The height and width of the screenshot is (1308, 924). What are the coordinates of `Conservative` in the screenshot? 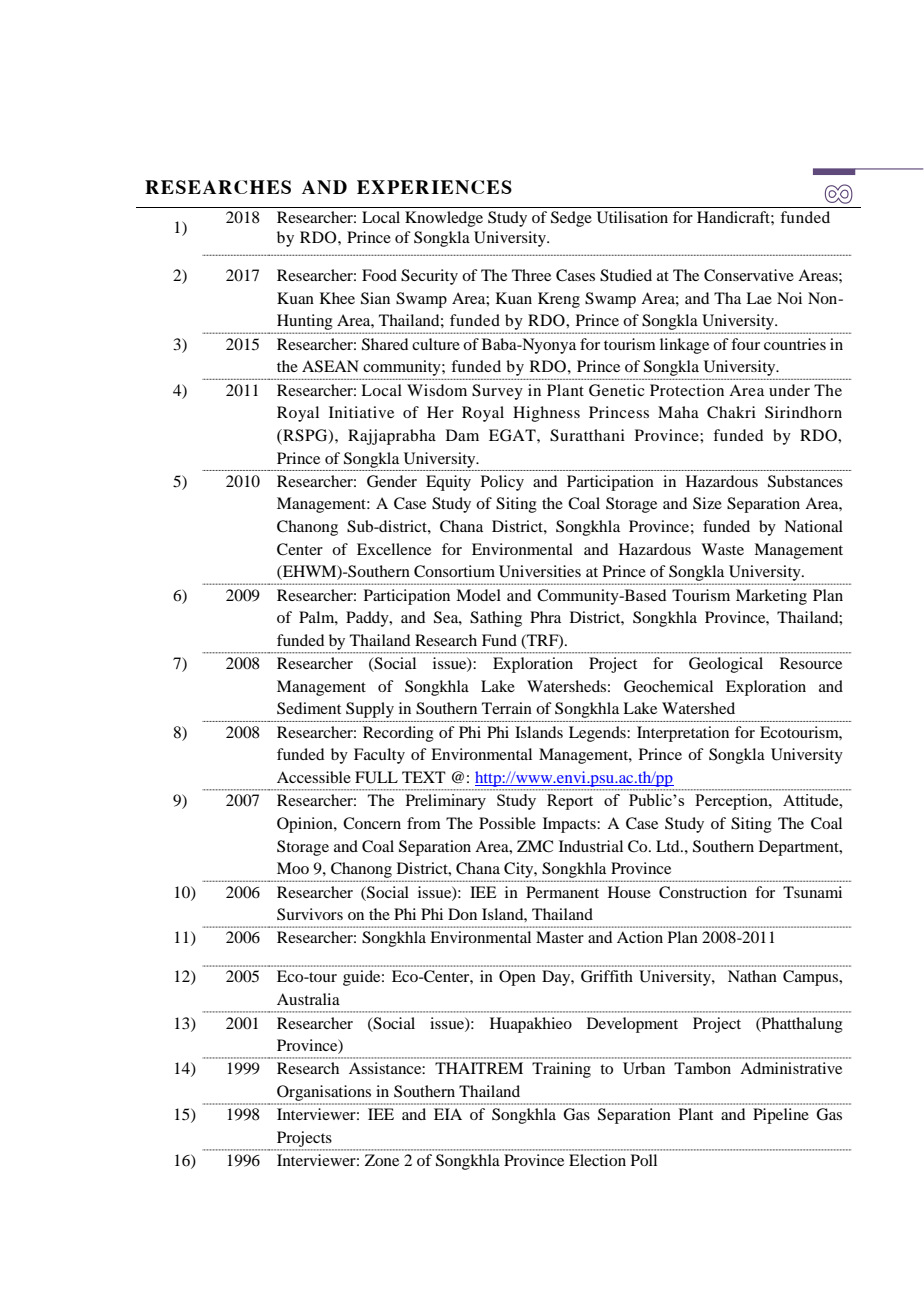 It's located at (749, 275).
